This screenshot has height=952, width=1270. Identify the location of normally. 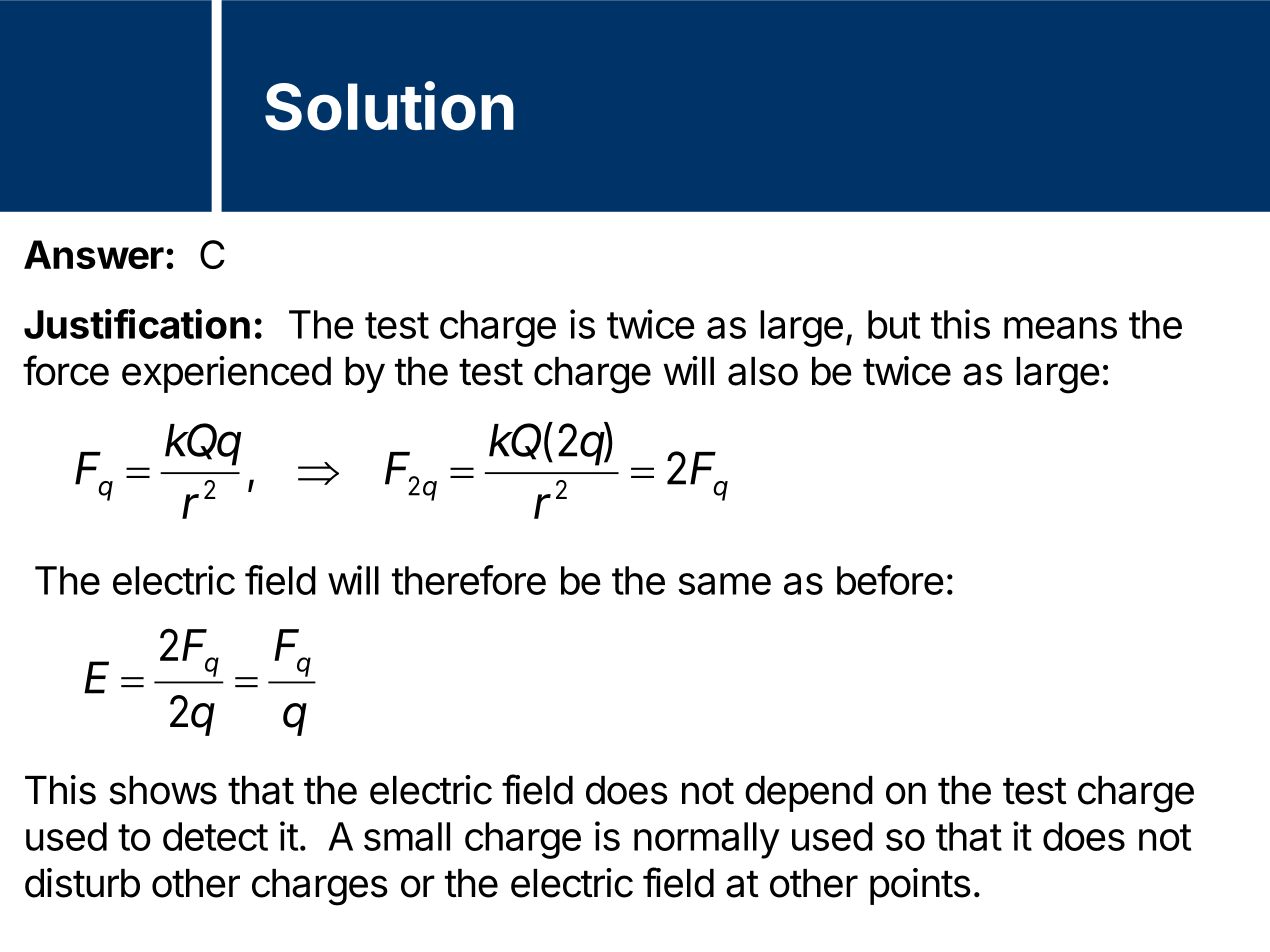
(707, 840).
